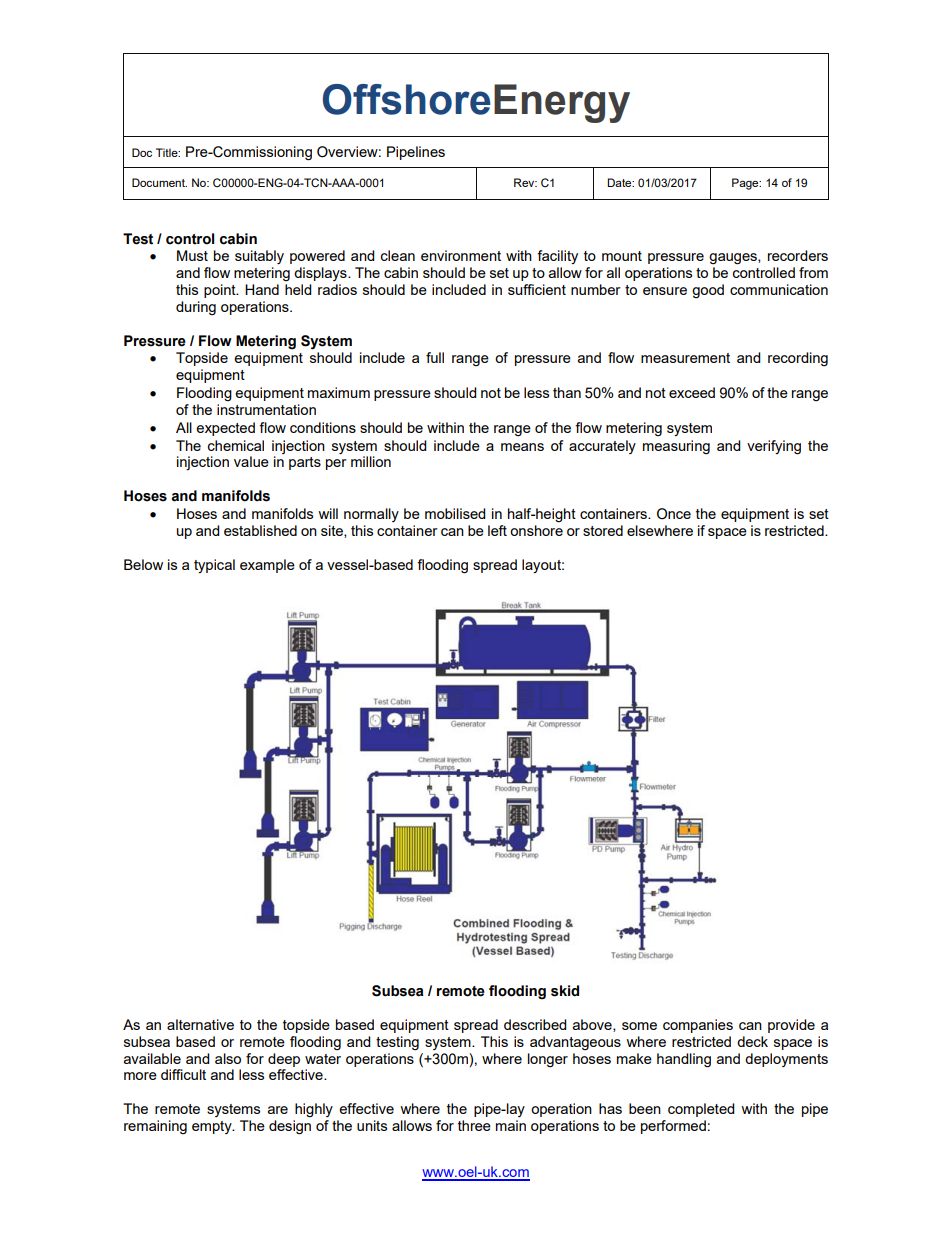 The width and height of the screenshot is (952, 1233). I want to click on skid, so click(565, 991).
